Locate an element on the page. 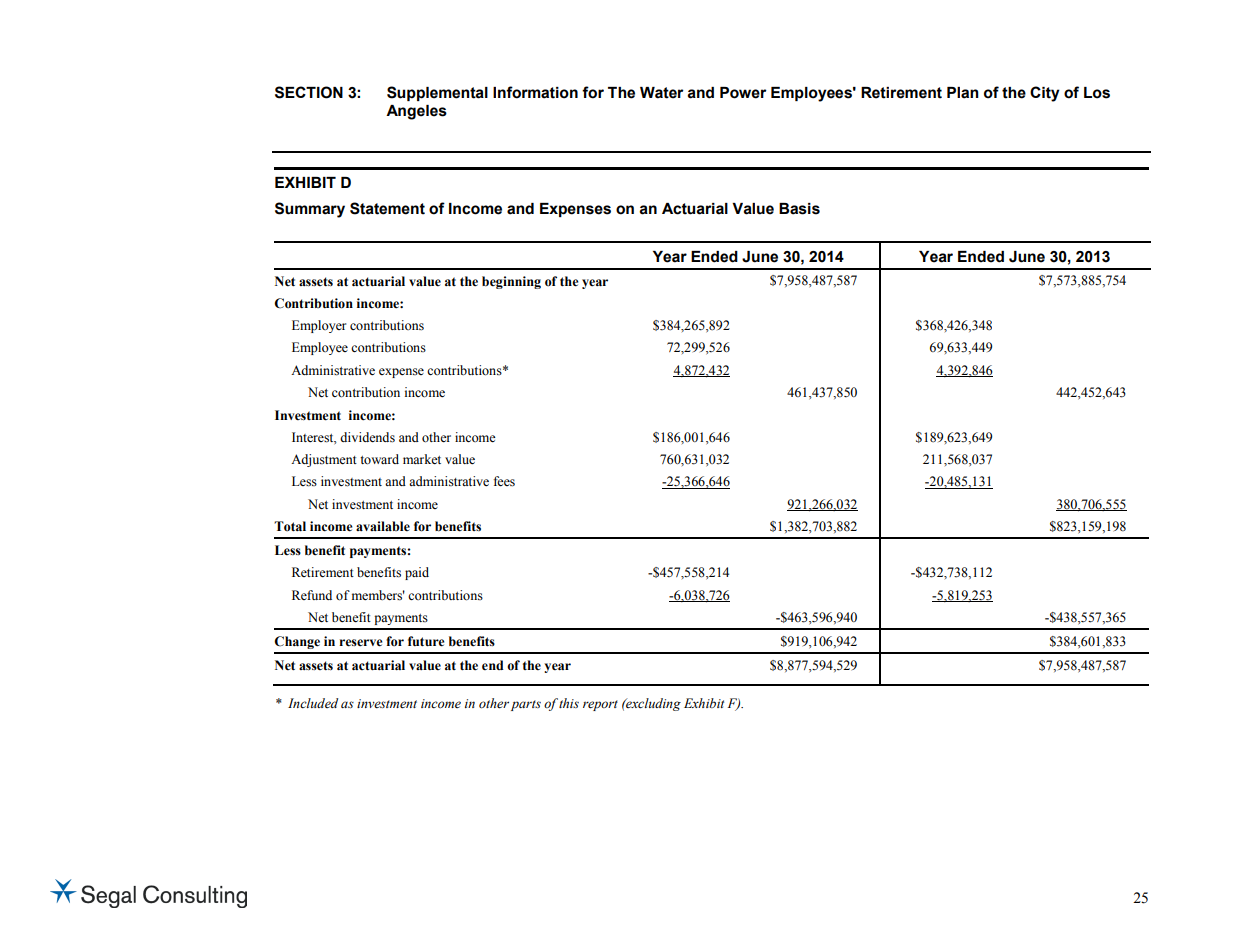  Plan is located at coordinates (963, 93).
